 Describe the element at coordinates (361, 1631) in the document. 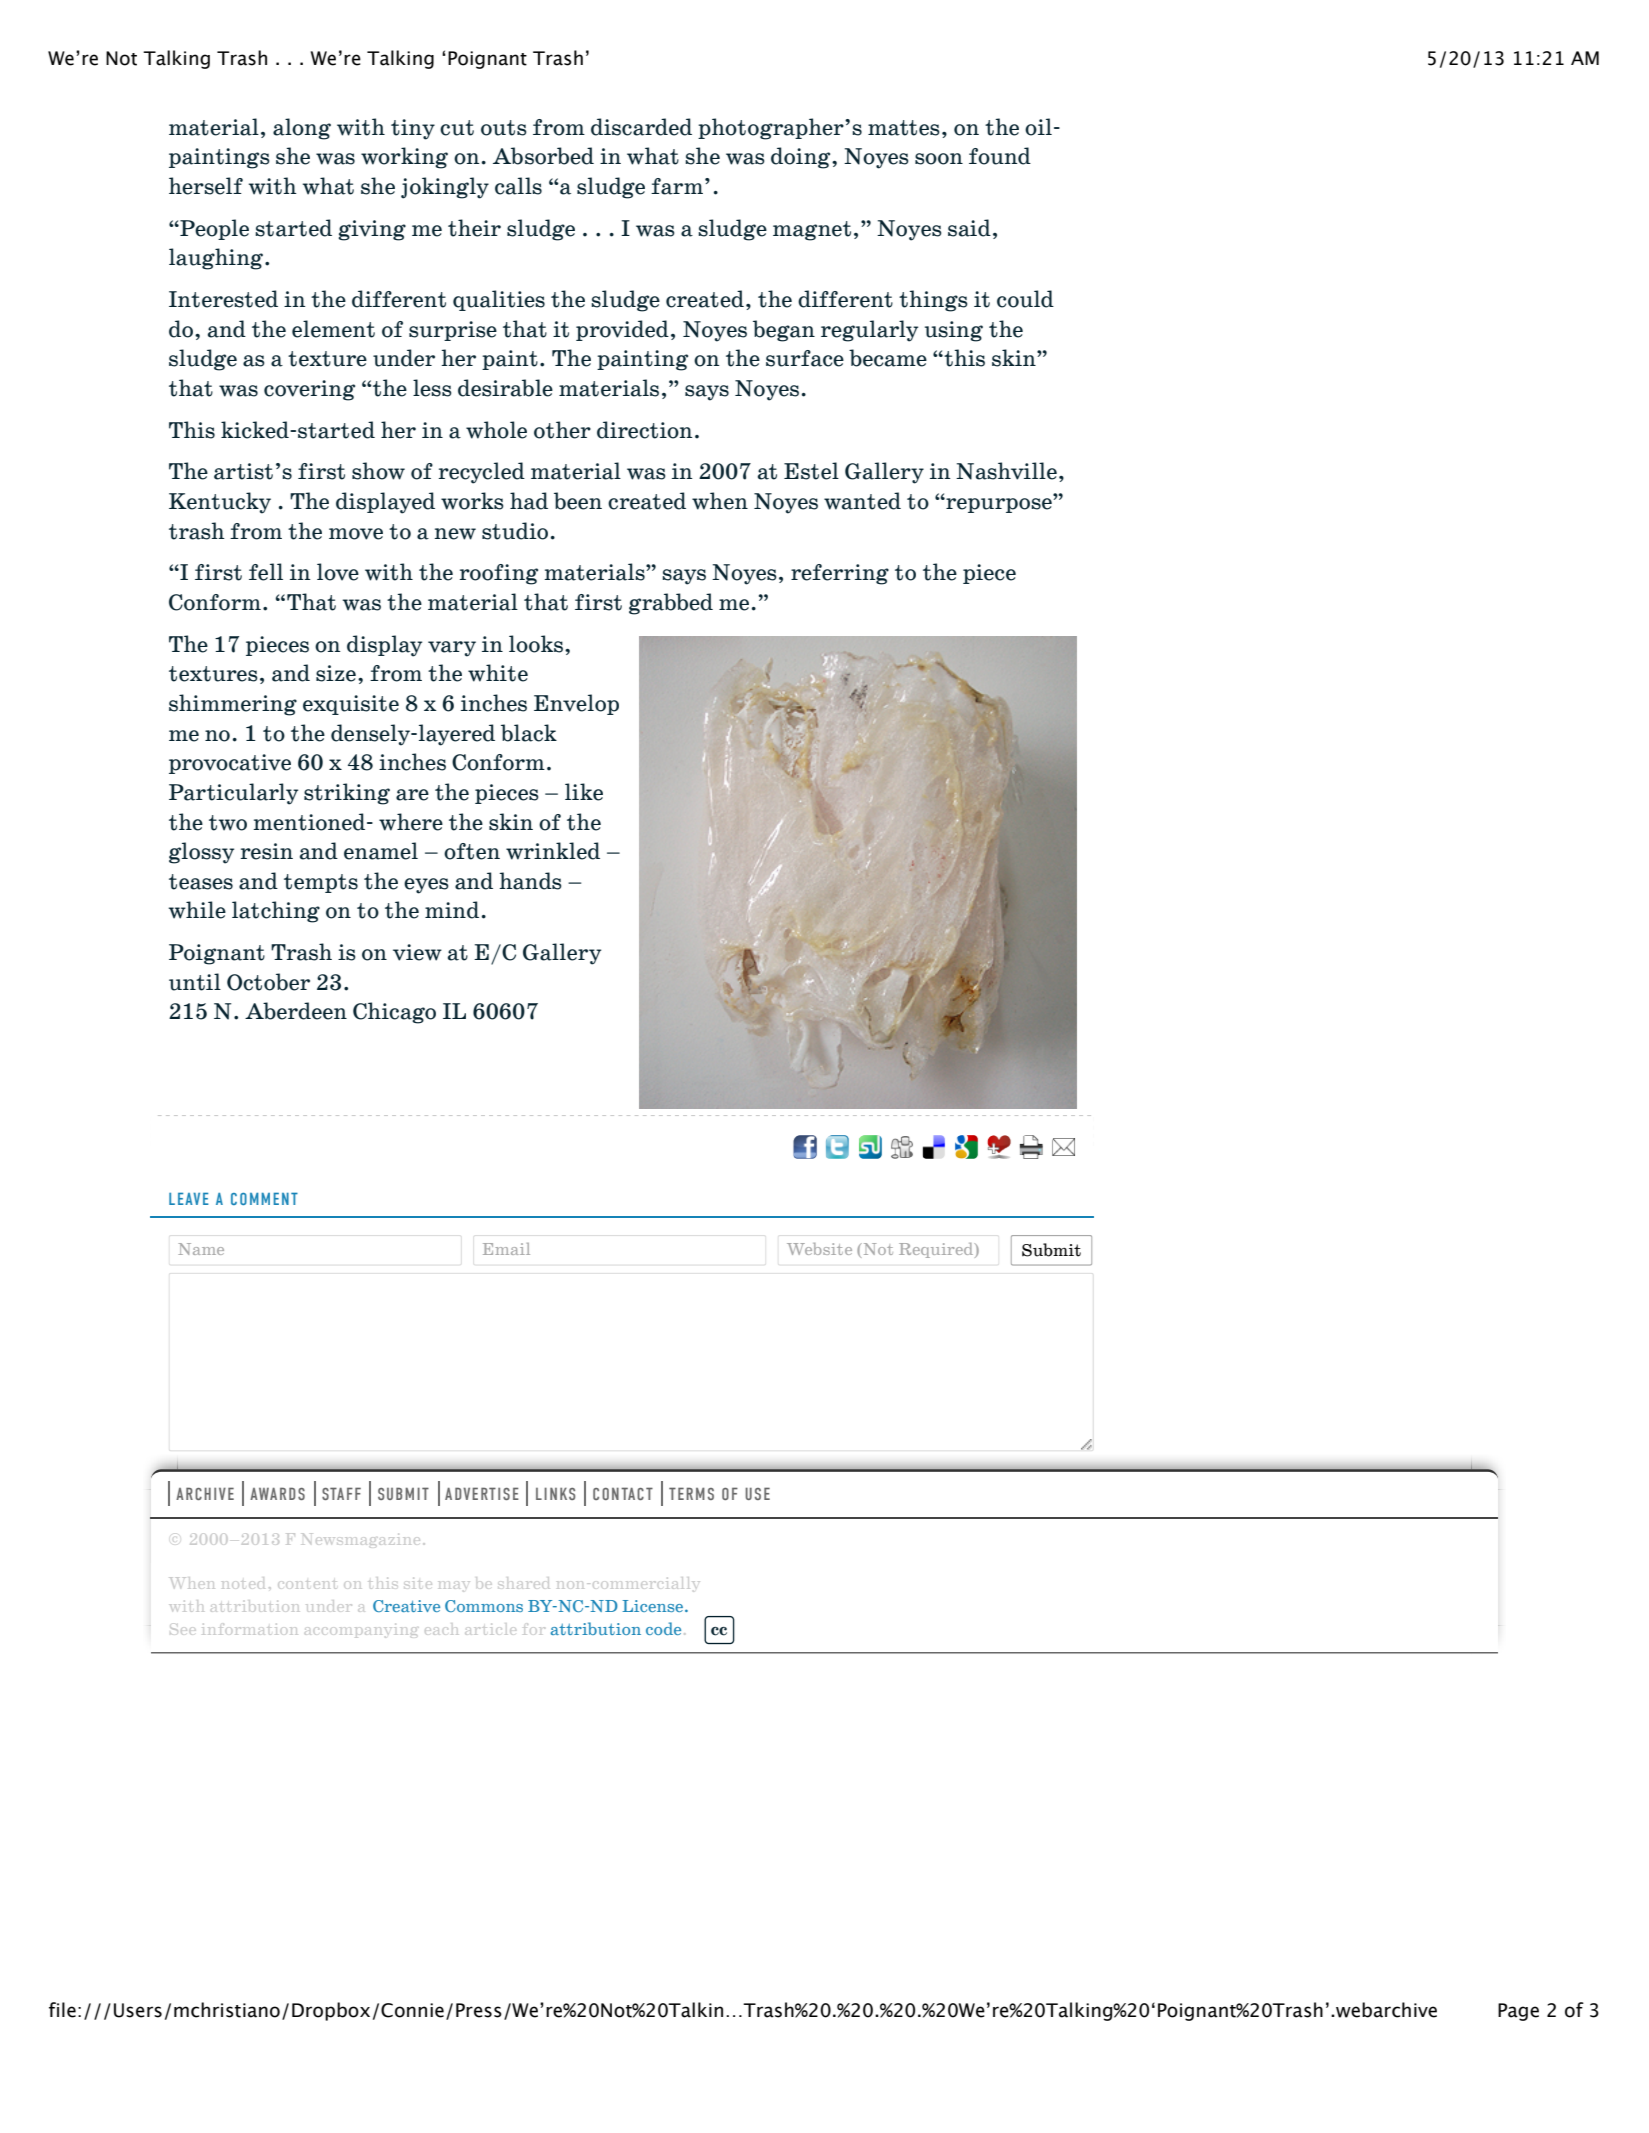

I see `accompanying` at that location.
